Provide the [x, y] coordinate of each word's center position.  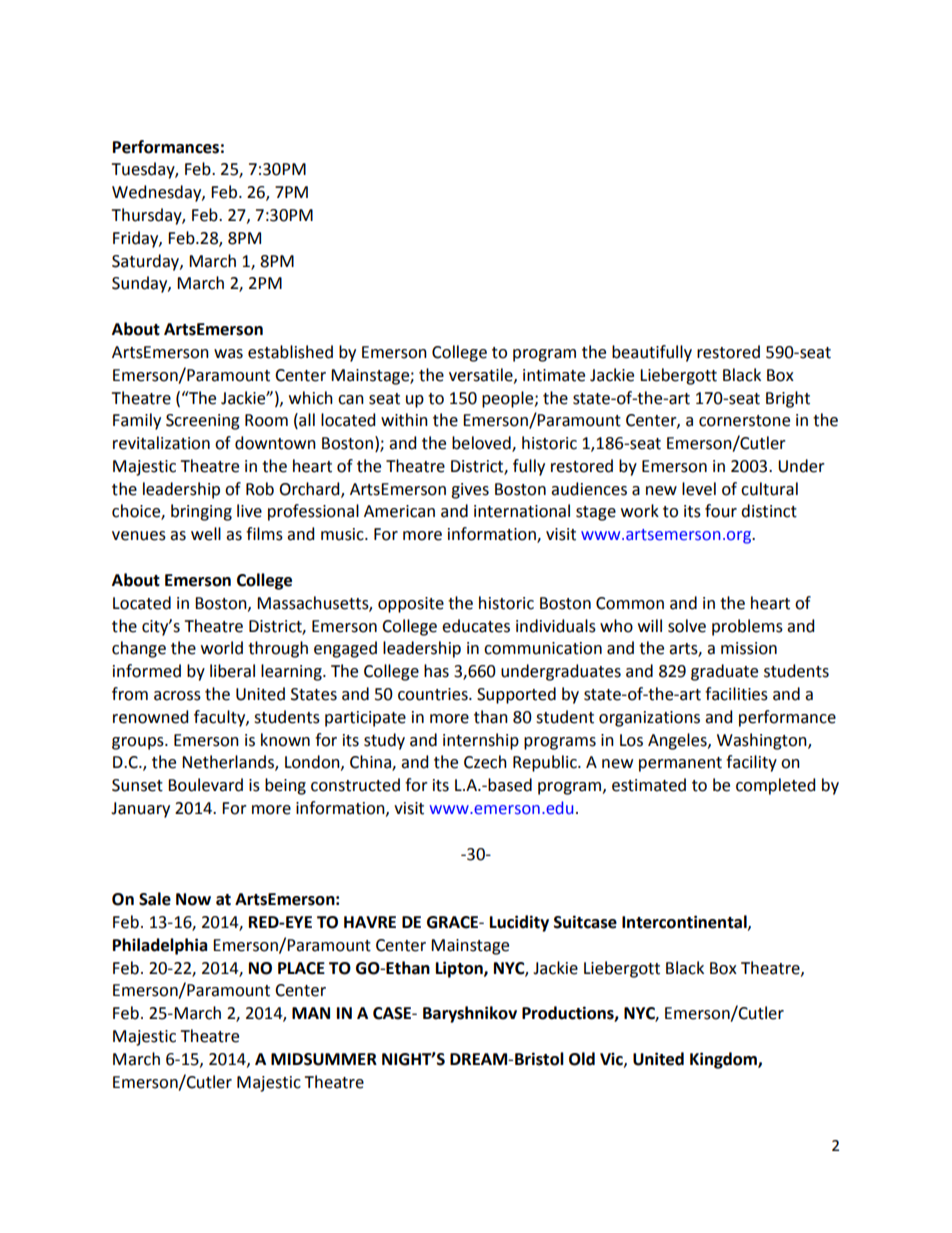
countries [434, 694]
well [206, 534]
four [721, 511]
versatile [482, 375]
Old [582, 1059]
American [399, 511]
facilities [736, 694]
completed [775, 786]
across [177, 696]
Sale [155, 899]
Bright [788, 399]
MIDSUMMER [324, 1059]
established [290, 352]
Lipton [460, 969]
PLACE [301, 968]
